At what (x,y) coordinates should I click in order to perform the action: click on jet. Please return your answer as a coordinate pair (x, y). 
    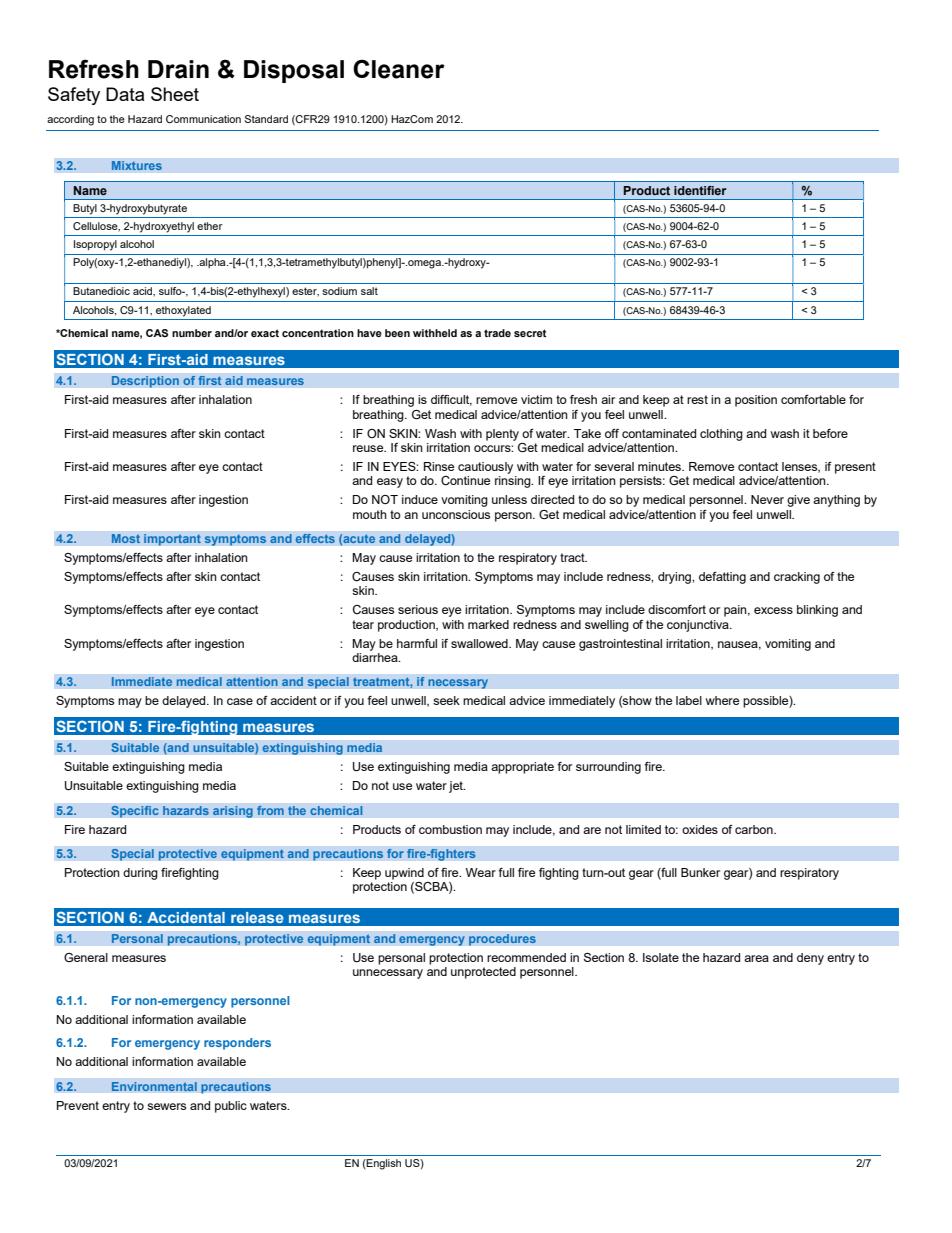
    Looking at the image, I should click on (457, 787).
